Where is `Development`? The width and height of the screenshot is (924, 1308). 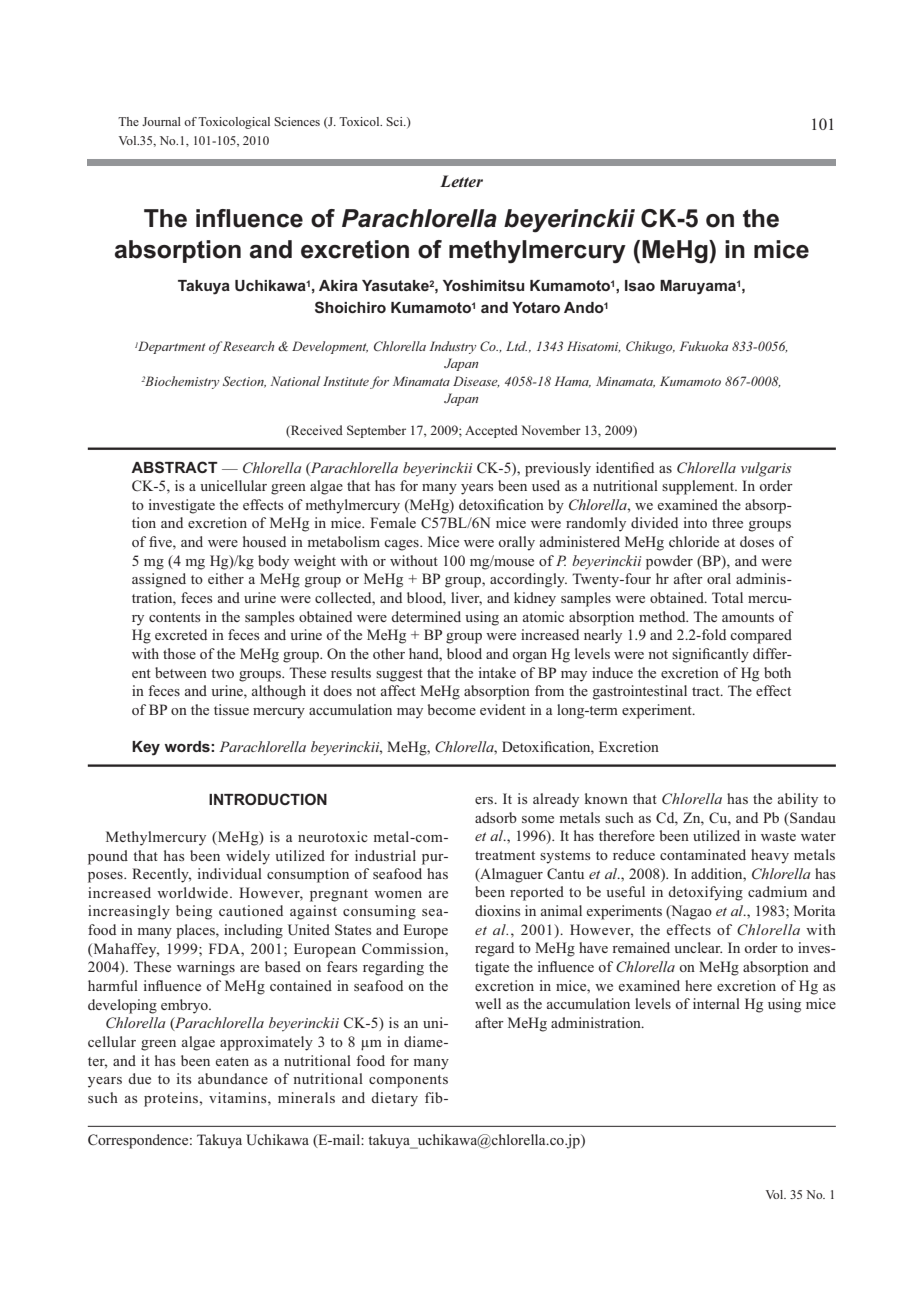
Development is located at coordinates (330, 347).
